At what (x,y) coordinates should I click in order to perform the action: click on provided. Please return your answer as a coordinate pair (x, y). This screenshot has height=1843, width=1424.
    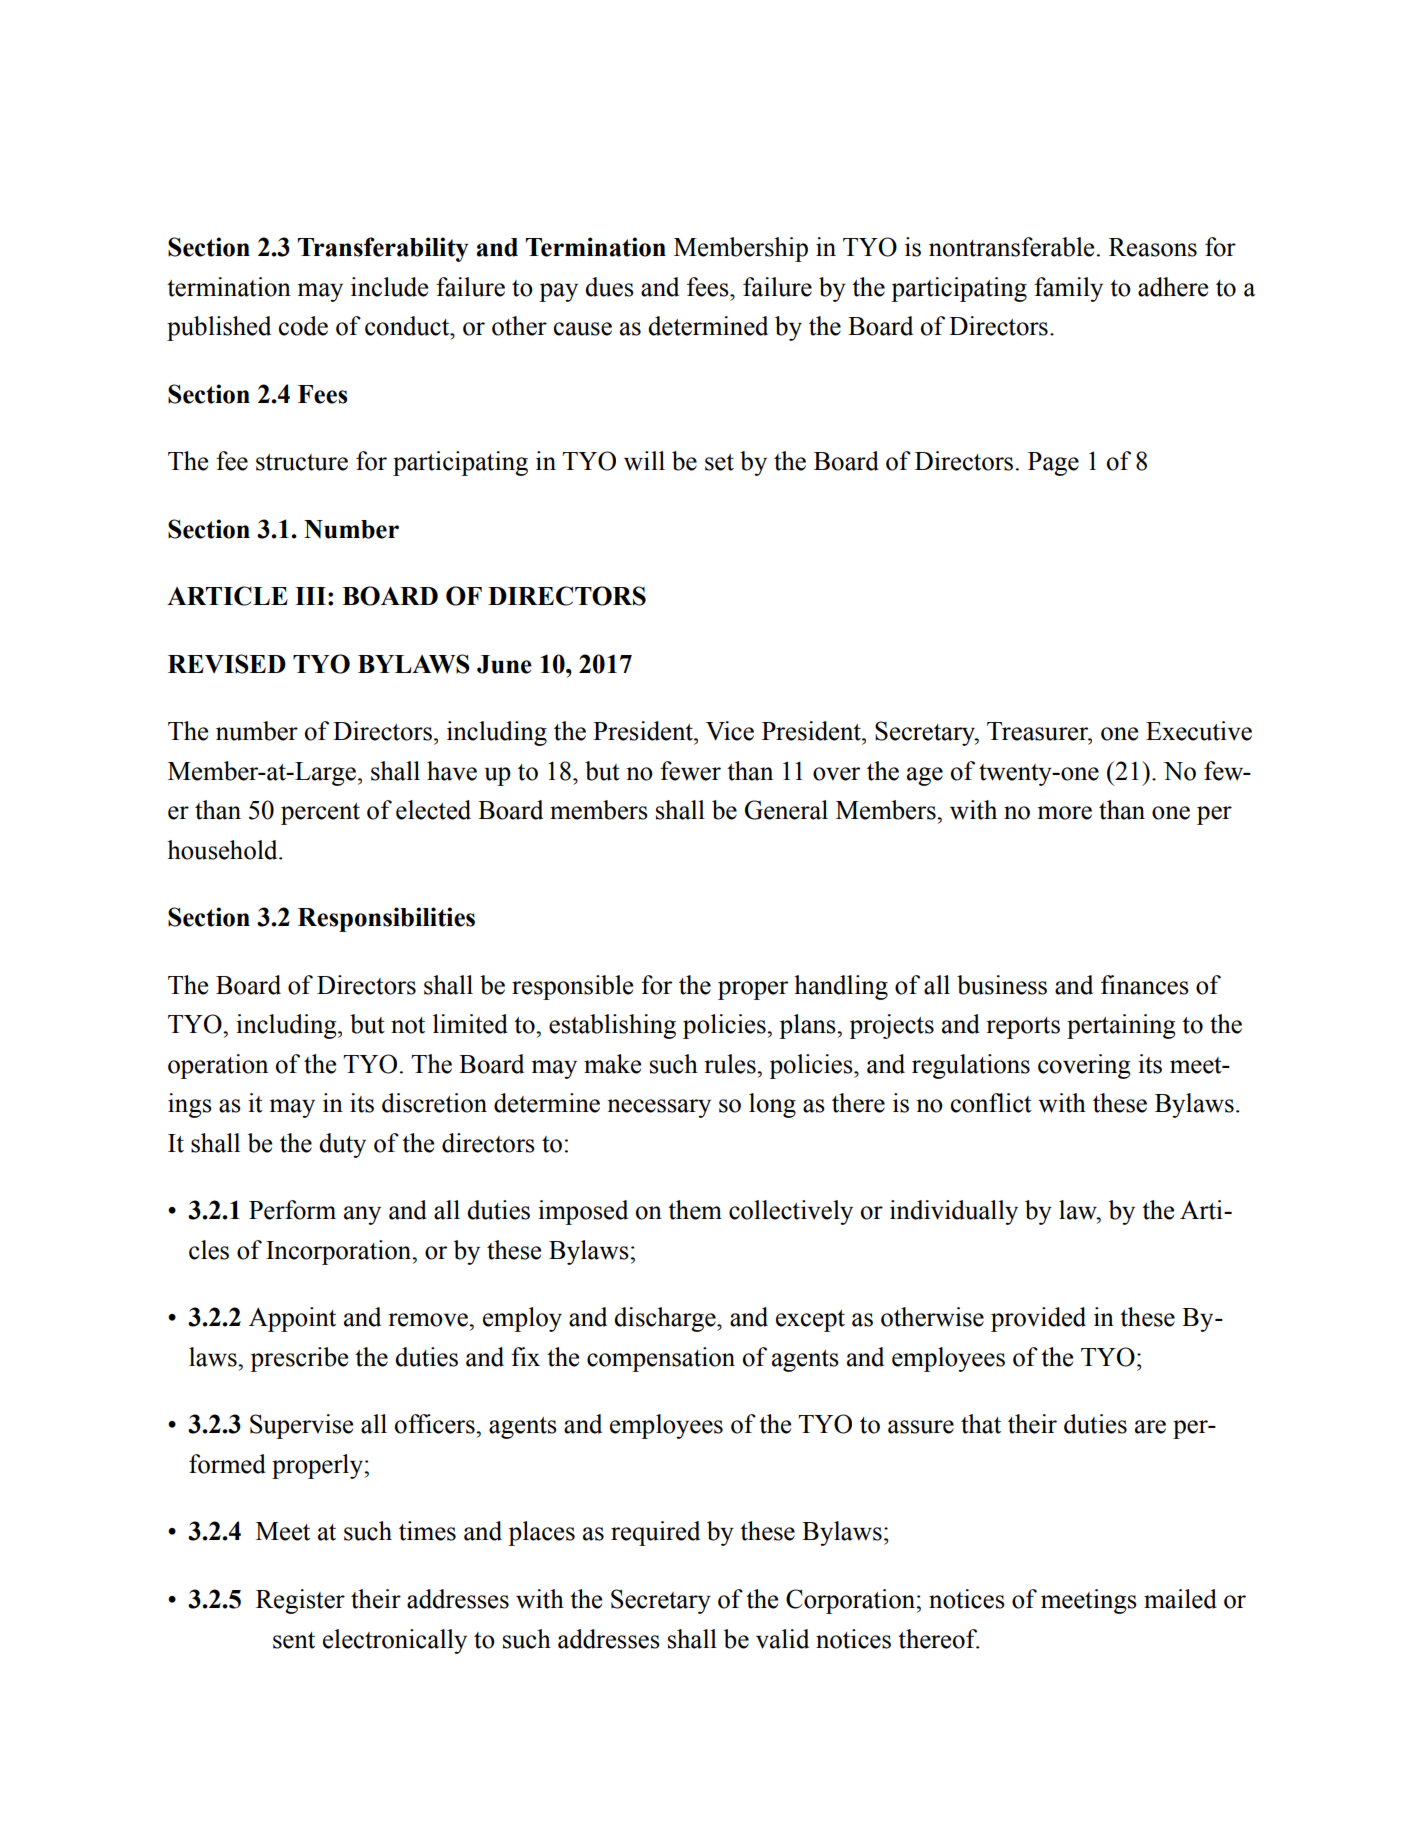
    Looking at the image, I should click on (1038, 1319).
